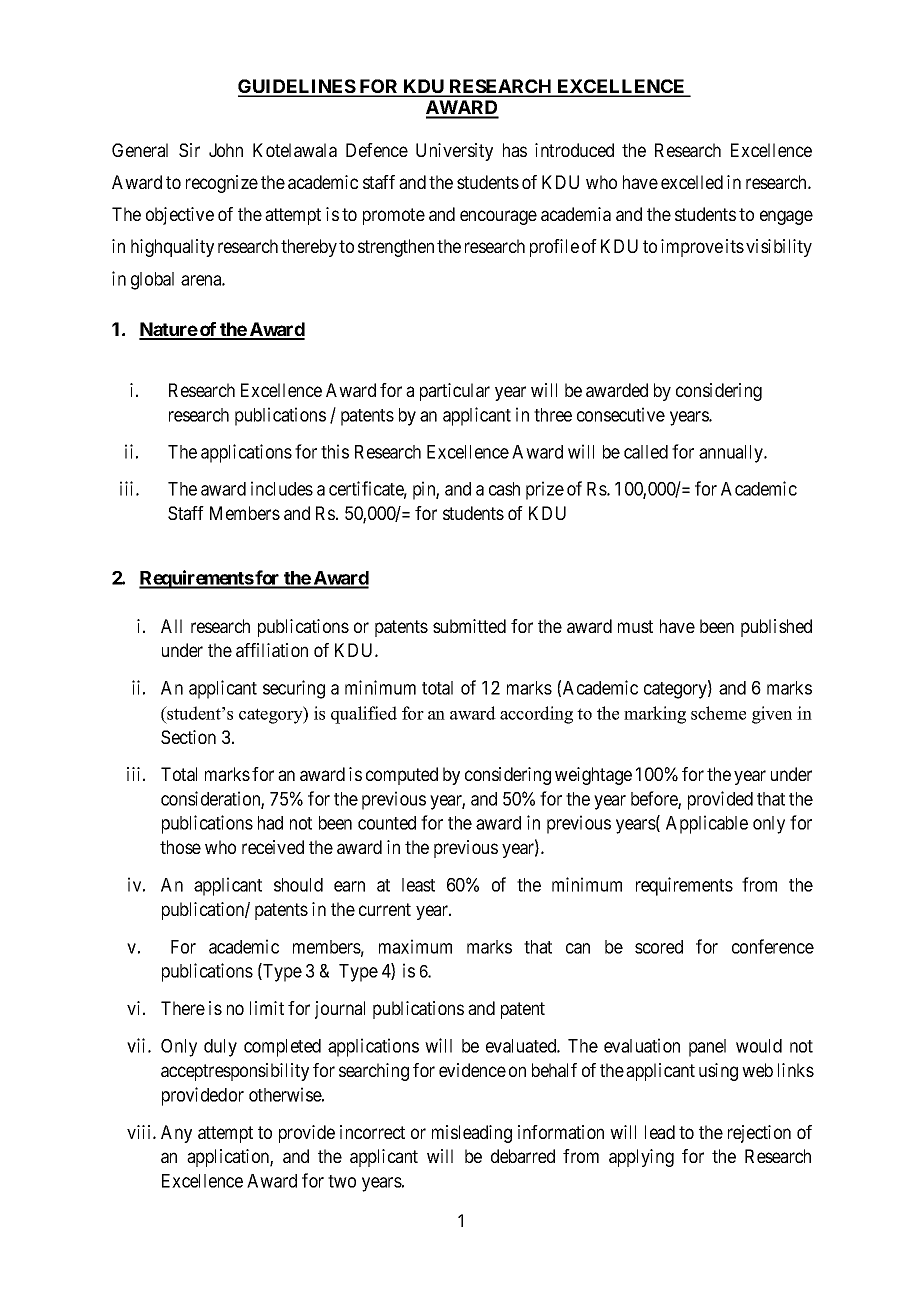 The image size is (924, 1308). What do you see at coordinates (272, 650) in the screenshot?
I see `affiliation` at bounding box center [272, 650].
